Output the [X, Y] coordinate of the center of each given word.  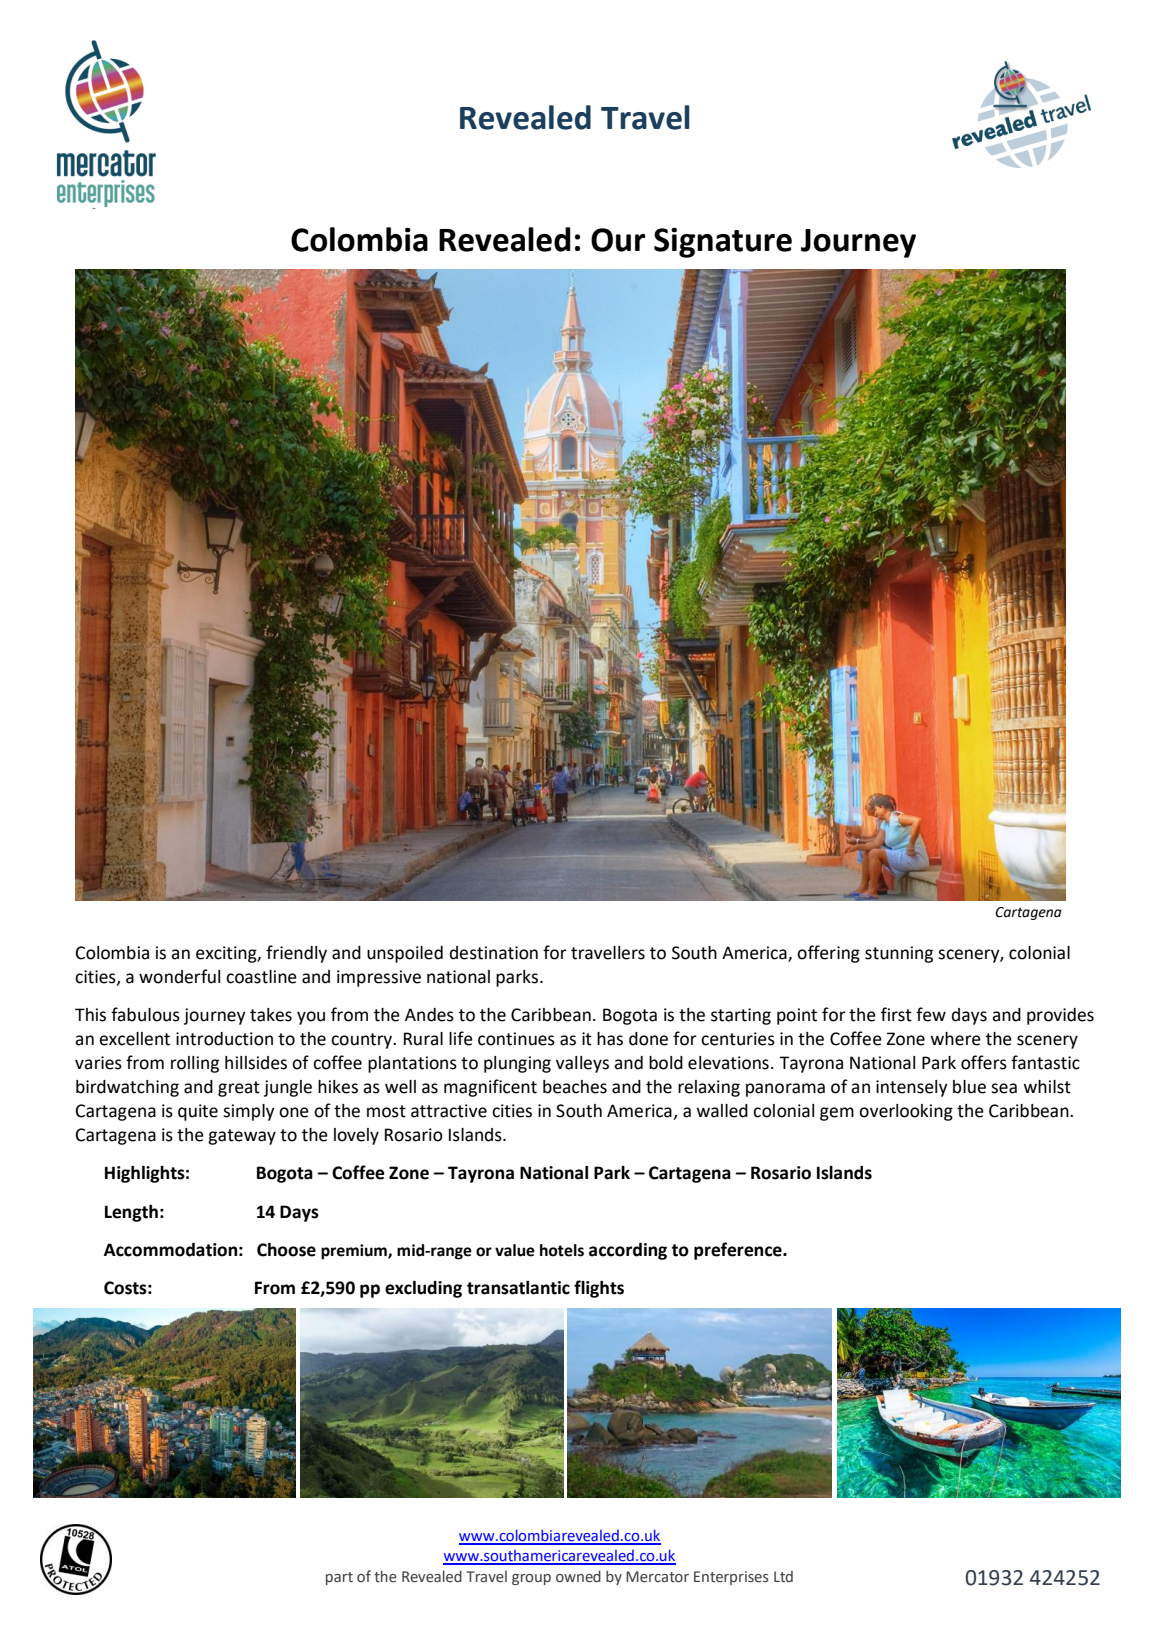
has [610, 1039]
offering [828, 954]
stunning [899, 954]
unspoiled [405, 954]
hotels [562, 1250]
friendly [296, 954]
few [931, 1014]
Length [131, 1213]
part [339, 1578]
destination [494, 953]
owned [578, 1576]
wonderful [179, 976]
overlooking [906, 1112]
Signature [723, 243]
